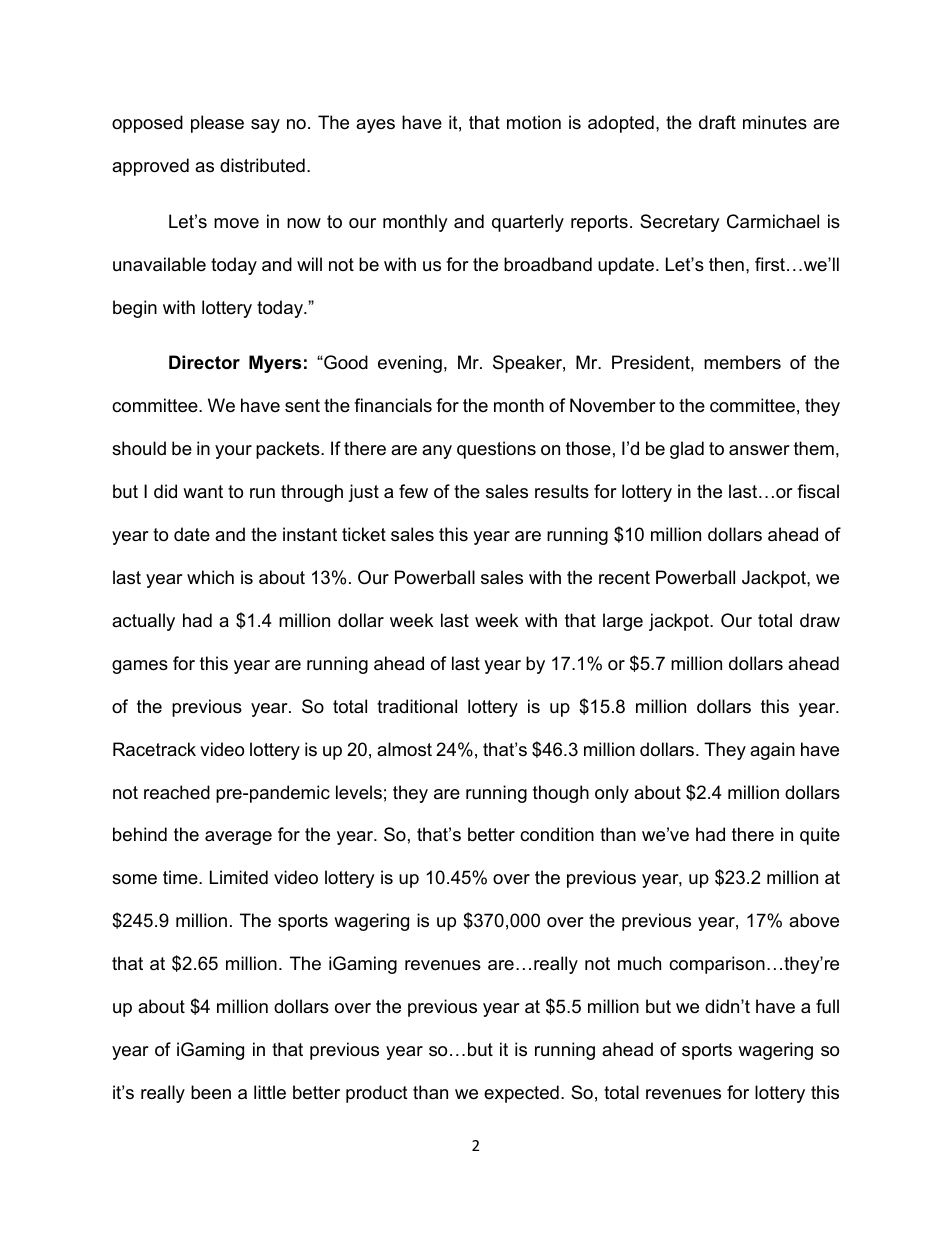 Image resolution: width=952 pixels, height=1233 pixels. Describe the element at coordinates (217, 124) in the screenshot. I see `please` at that location.
